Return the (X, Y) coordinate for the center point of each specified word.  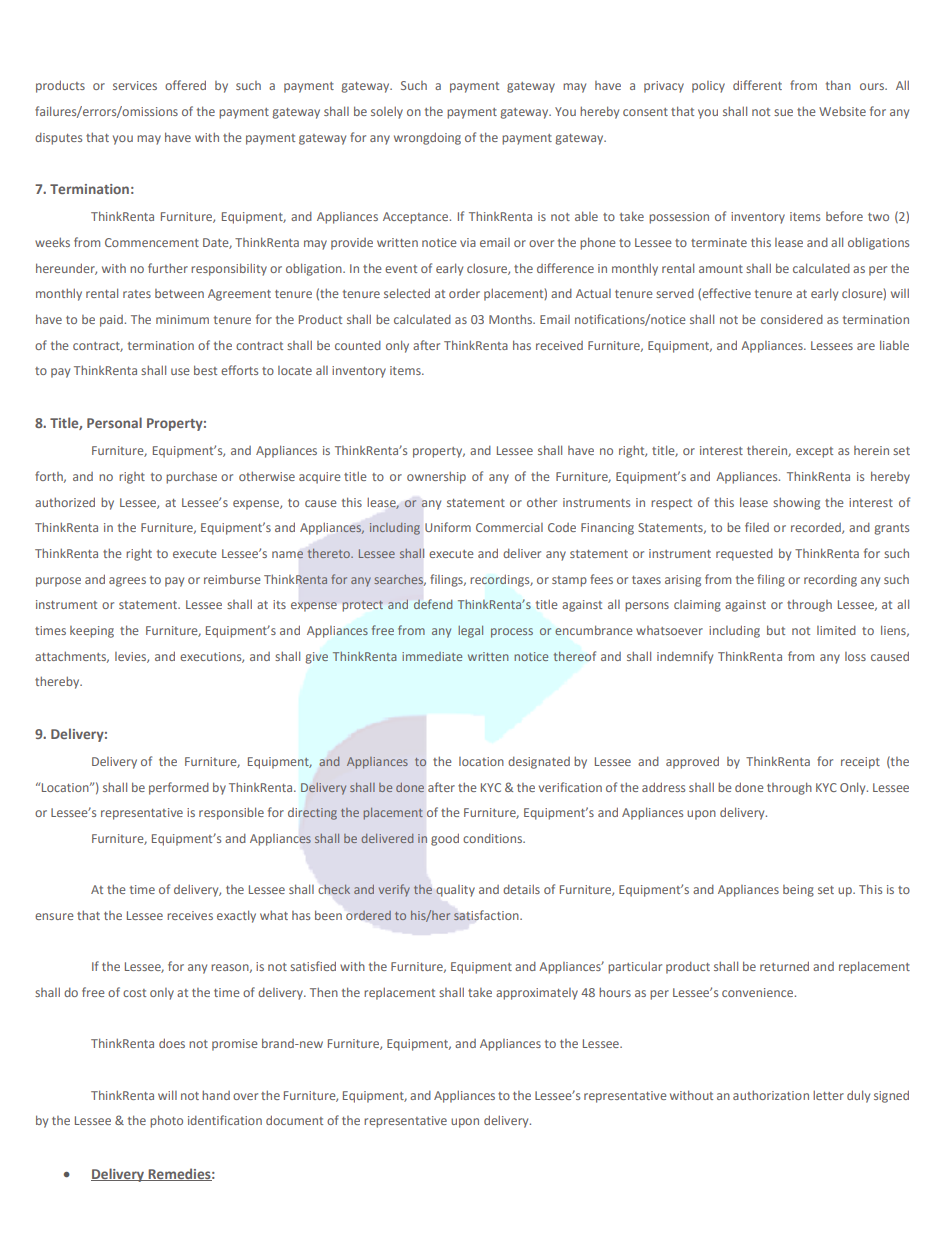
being (798, 891)
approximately (537, 994)
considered (792, 319)
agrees (127, 582)
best (205, 370)
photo (166, 1121)
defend (433, 604)
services (135, 85)
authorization (771, 1095)
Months (512, 319)
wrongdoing (427, 138)
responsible (231, 813)
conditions (493, 838)
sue (783, 112)
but (776, 630)
